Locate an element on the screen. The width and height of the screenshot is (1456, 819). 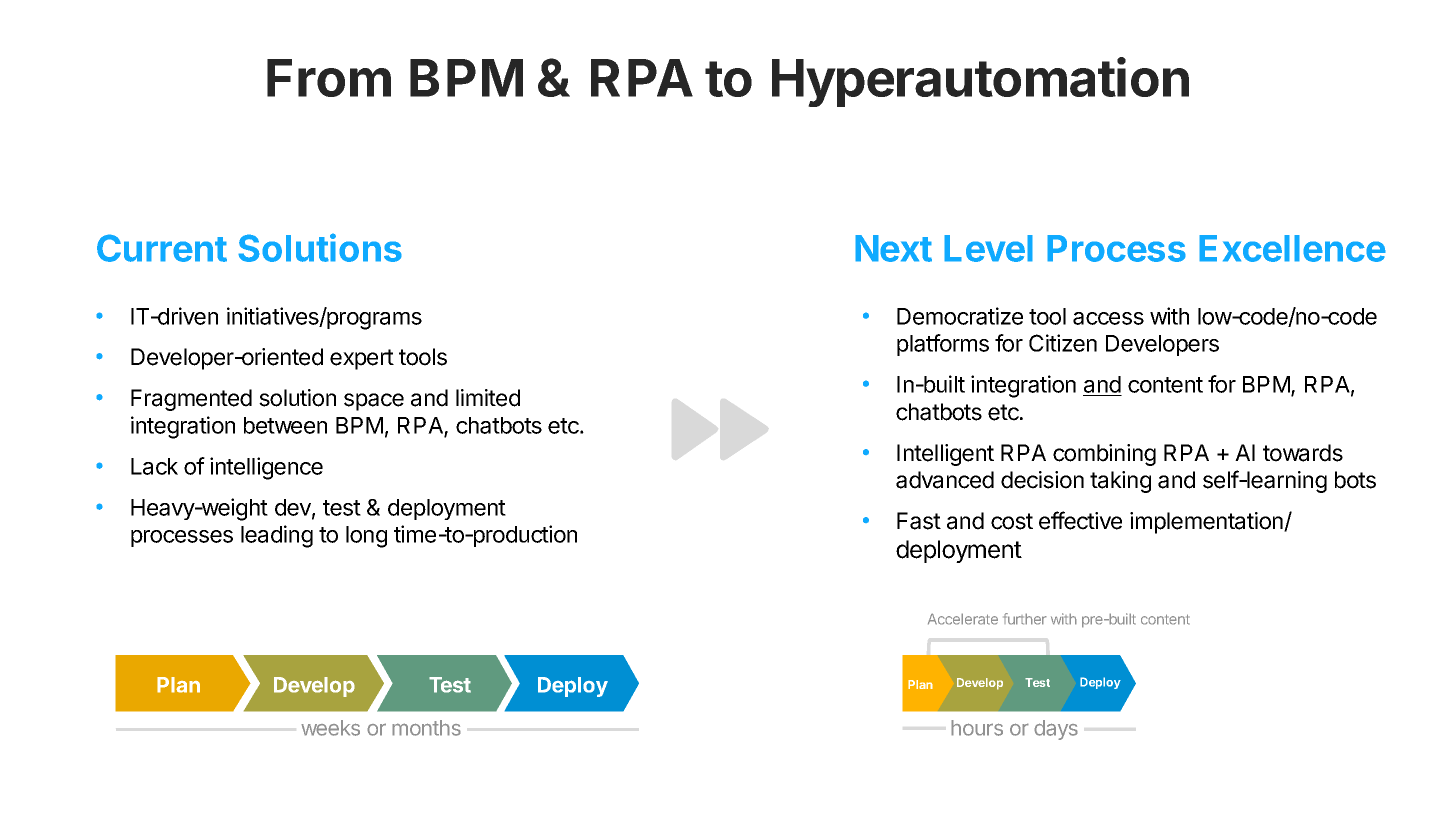
implementation is located at coordinates (1207, 523).
